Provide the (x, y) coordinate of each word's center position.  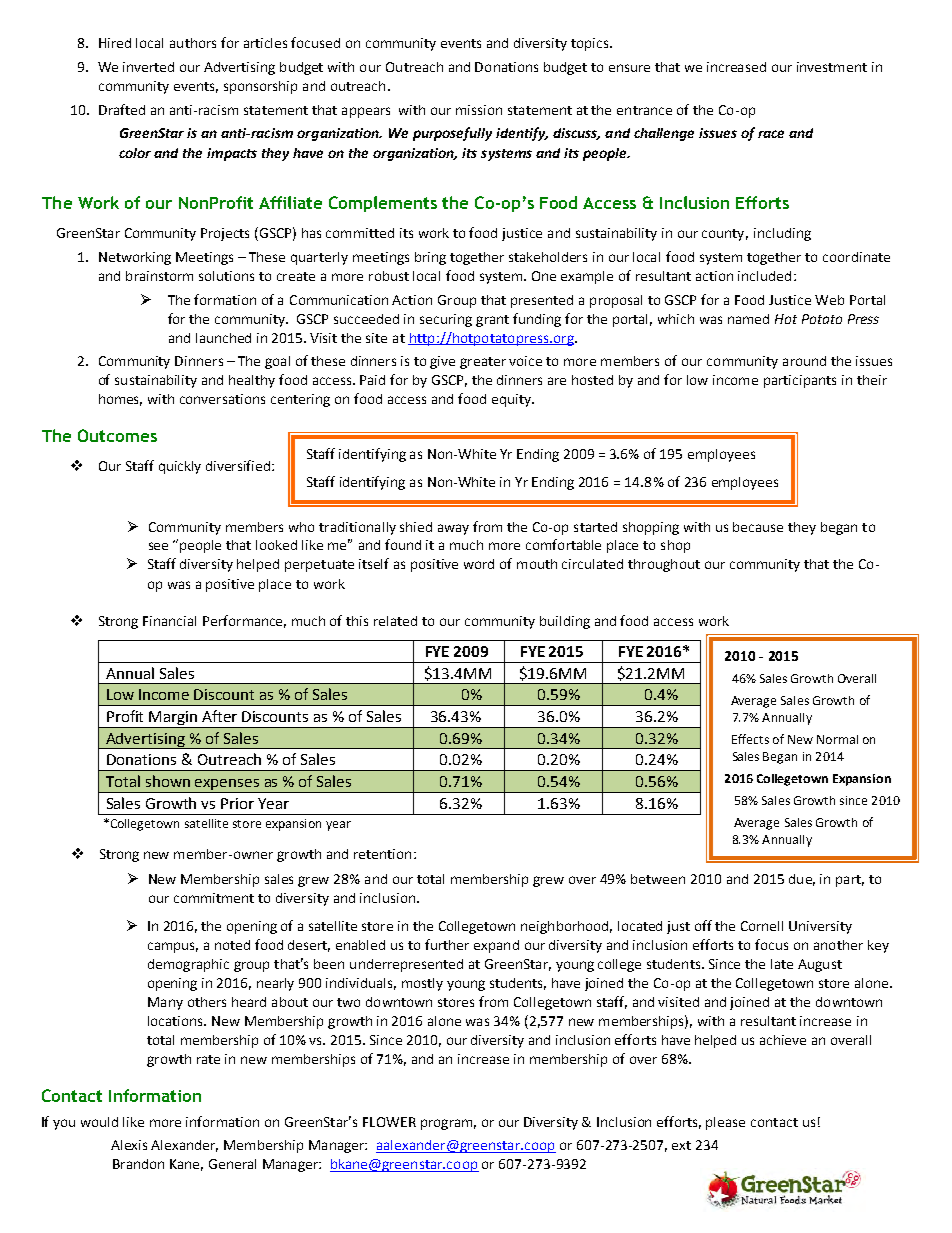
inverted (148, 67)
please (725, 1123)
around (804, 361)
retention (382, 854)
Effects (750, 739)
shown (168, 781)
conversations (222, 399)
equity (512, 400)
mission (479, 110)
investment (832, 67)
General (232, 1164)
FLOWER (389, 1122)
